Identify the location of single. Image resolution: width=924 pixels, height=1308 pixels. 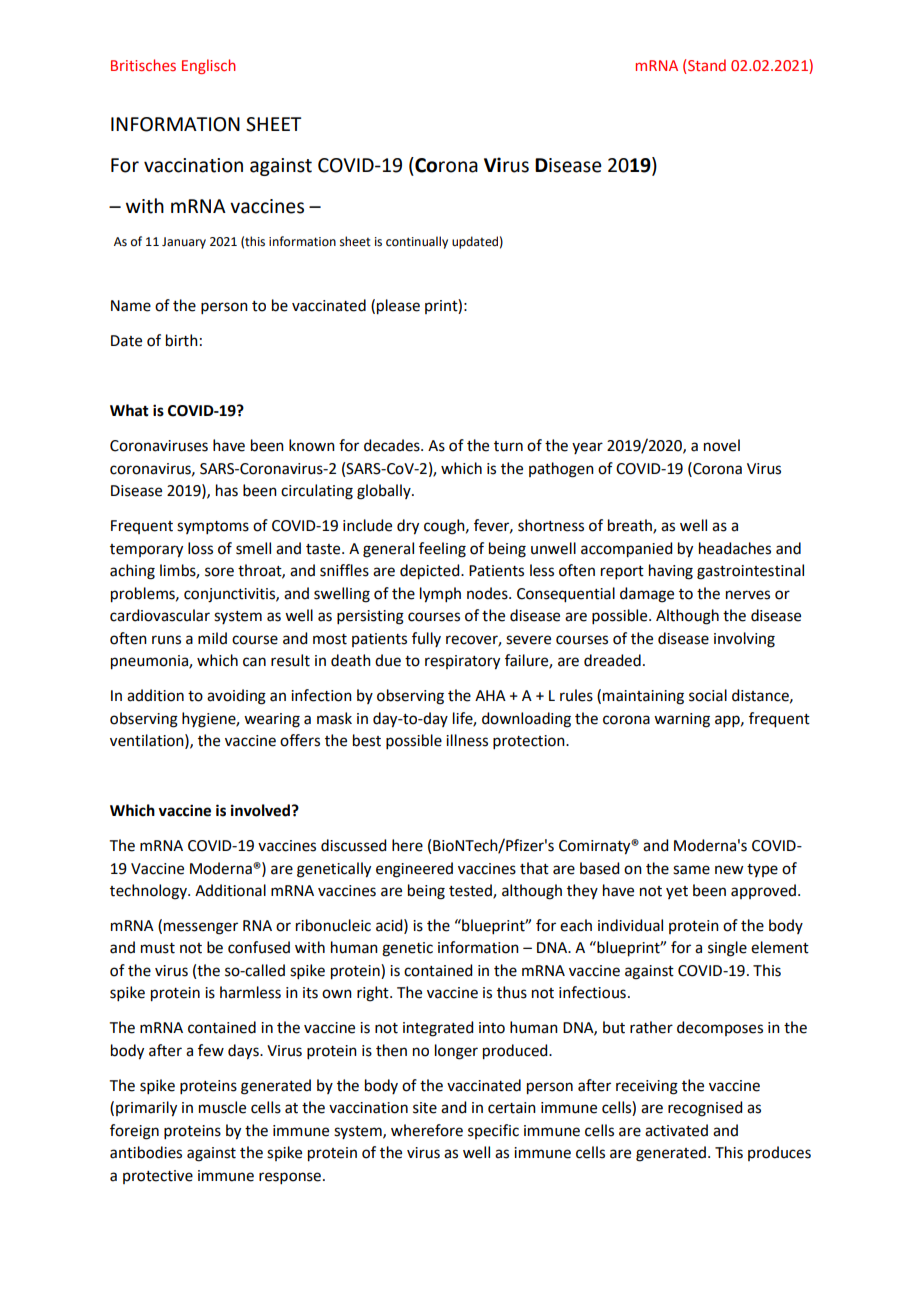
(727, 949).
